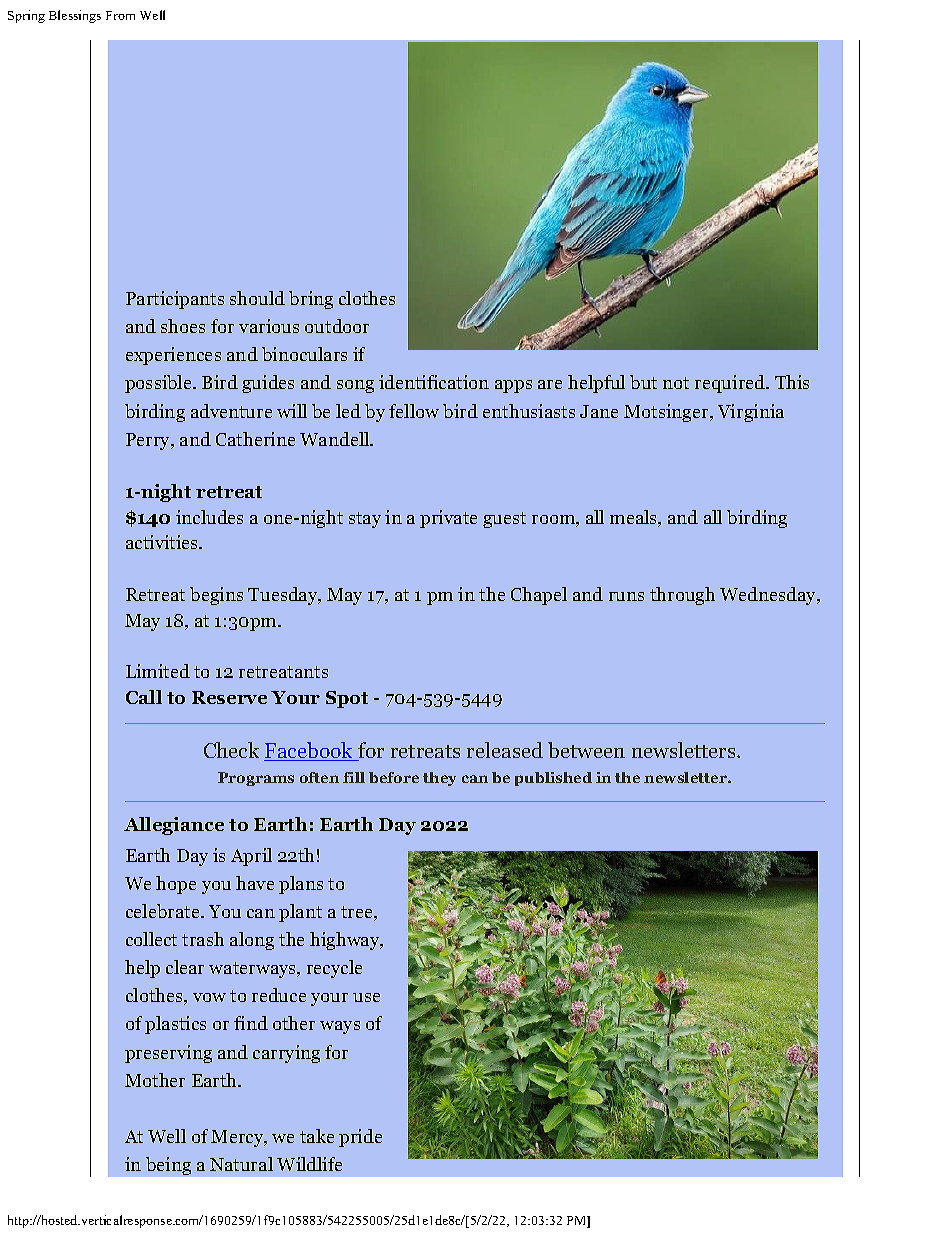 The height and width of the screenshot is (1233, 952). I want to click on From, so click(120, 15).
